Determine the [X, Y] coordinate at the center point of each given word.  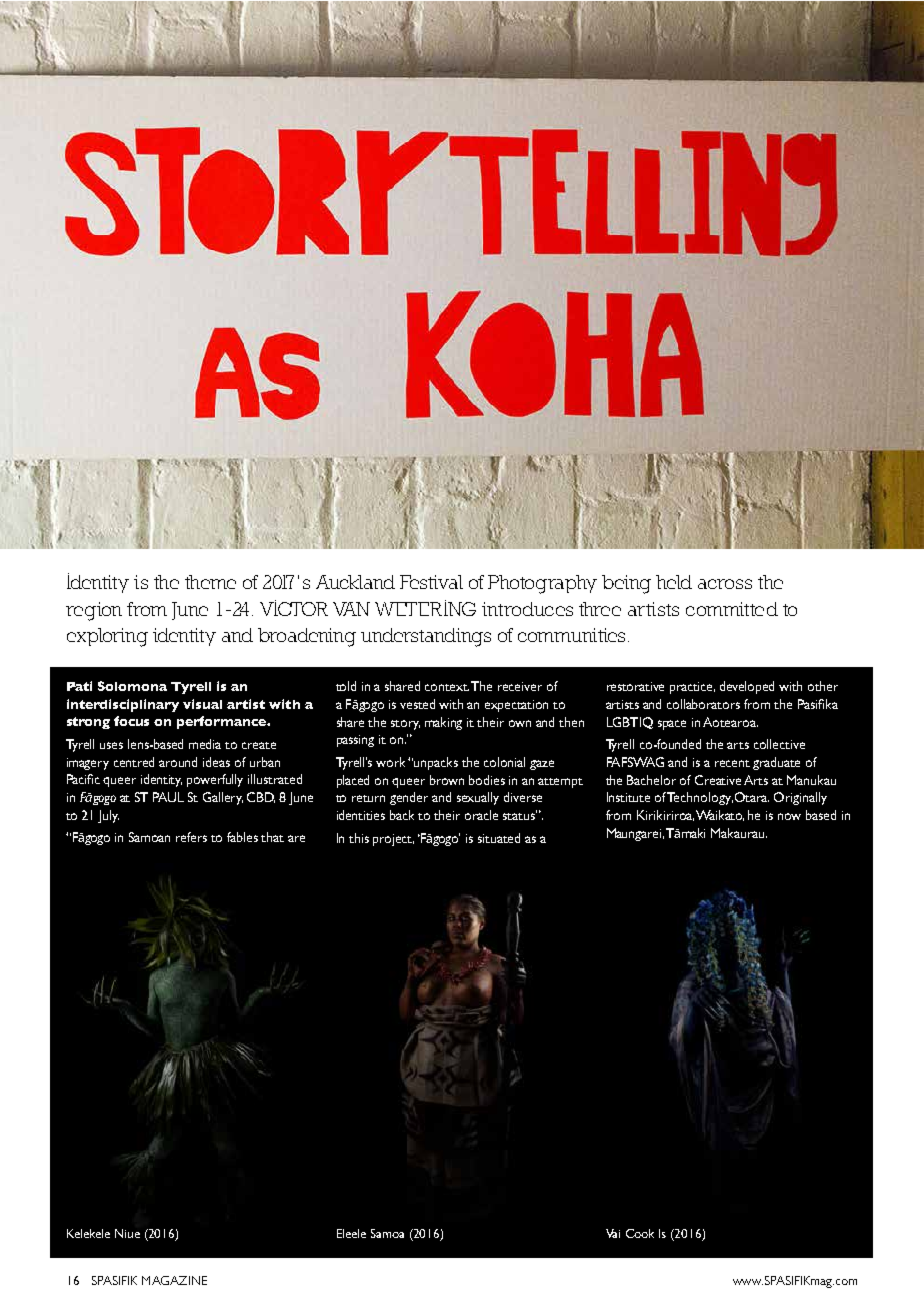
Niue [127, 1233]
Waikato [720, 815]
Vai [613, 1233]
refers [191, 837]
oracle [481, 815]
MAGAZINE [174, 1280]
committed [732, 609]
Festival [431, 582]
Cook [640, 1233]
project [393, 840]
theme [210, 582]
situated [499, 838]
